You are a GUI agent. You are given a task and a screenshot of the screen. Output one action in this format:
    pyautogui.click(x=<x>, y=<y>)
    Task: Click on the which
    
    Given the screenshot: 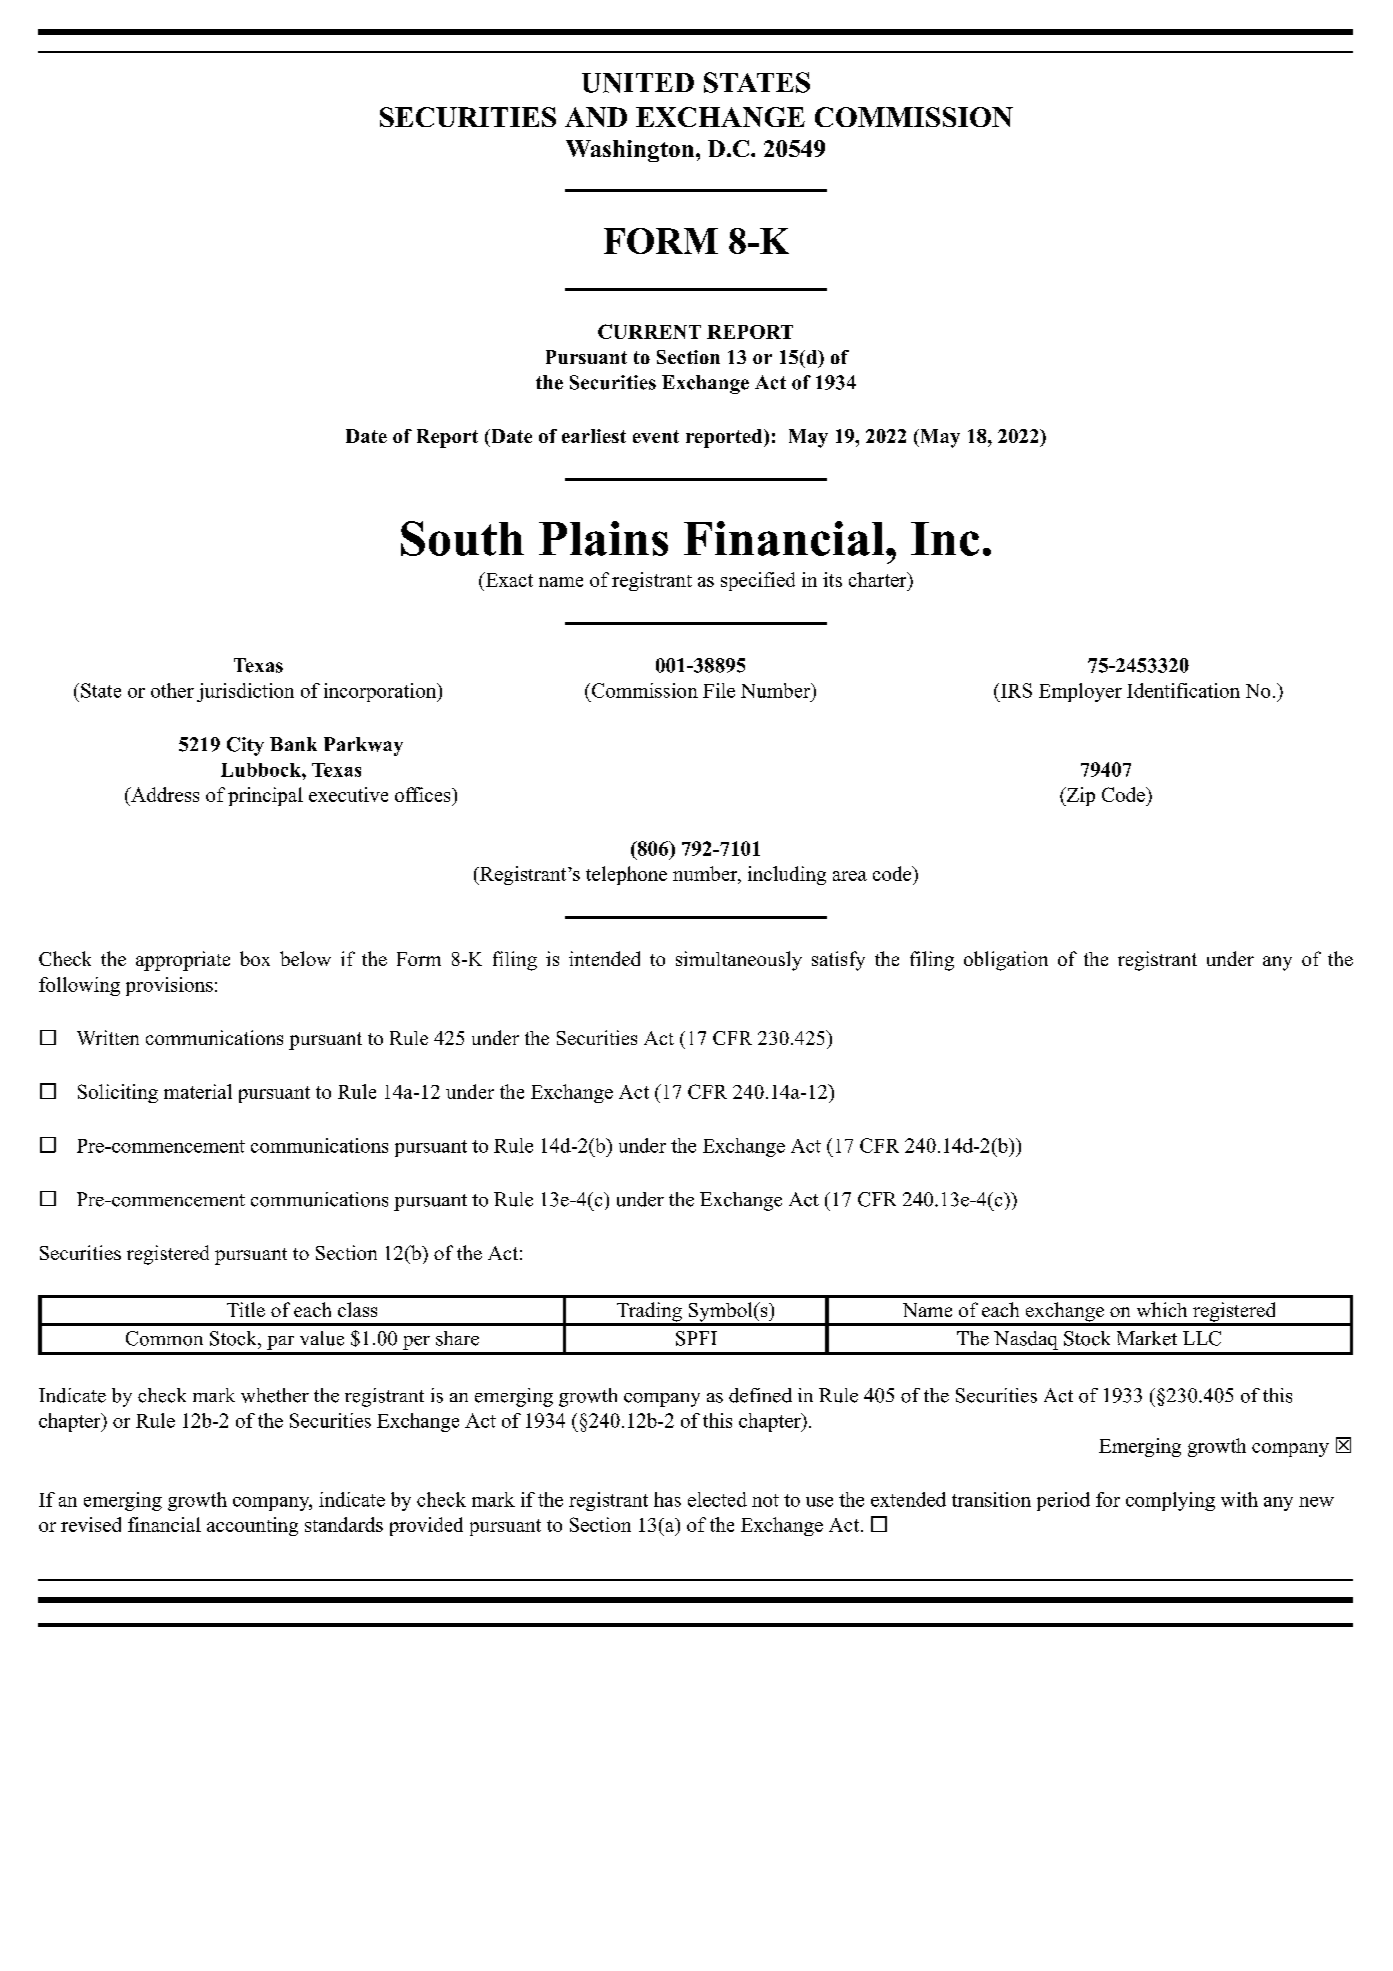 What is the action you would take?
    pyautogui.click(x=1162, y=1309)
